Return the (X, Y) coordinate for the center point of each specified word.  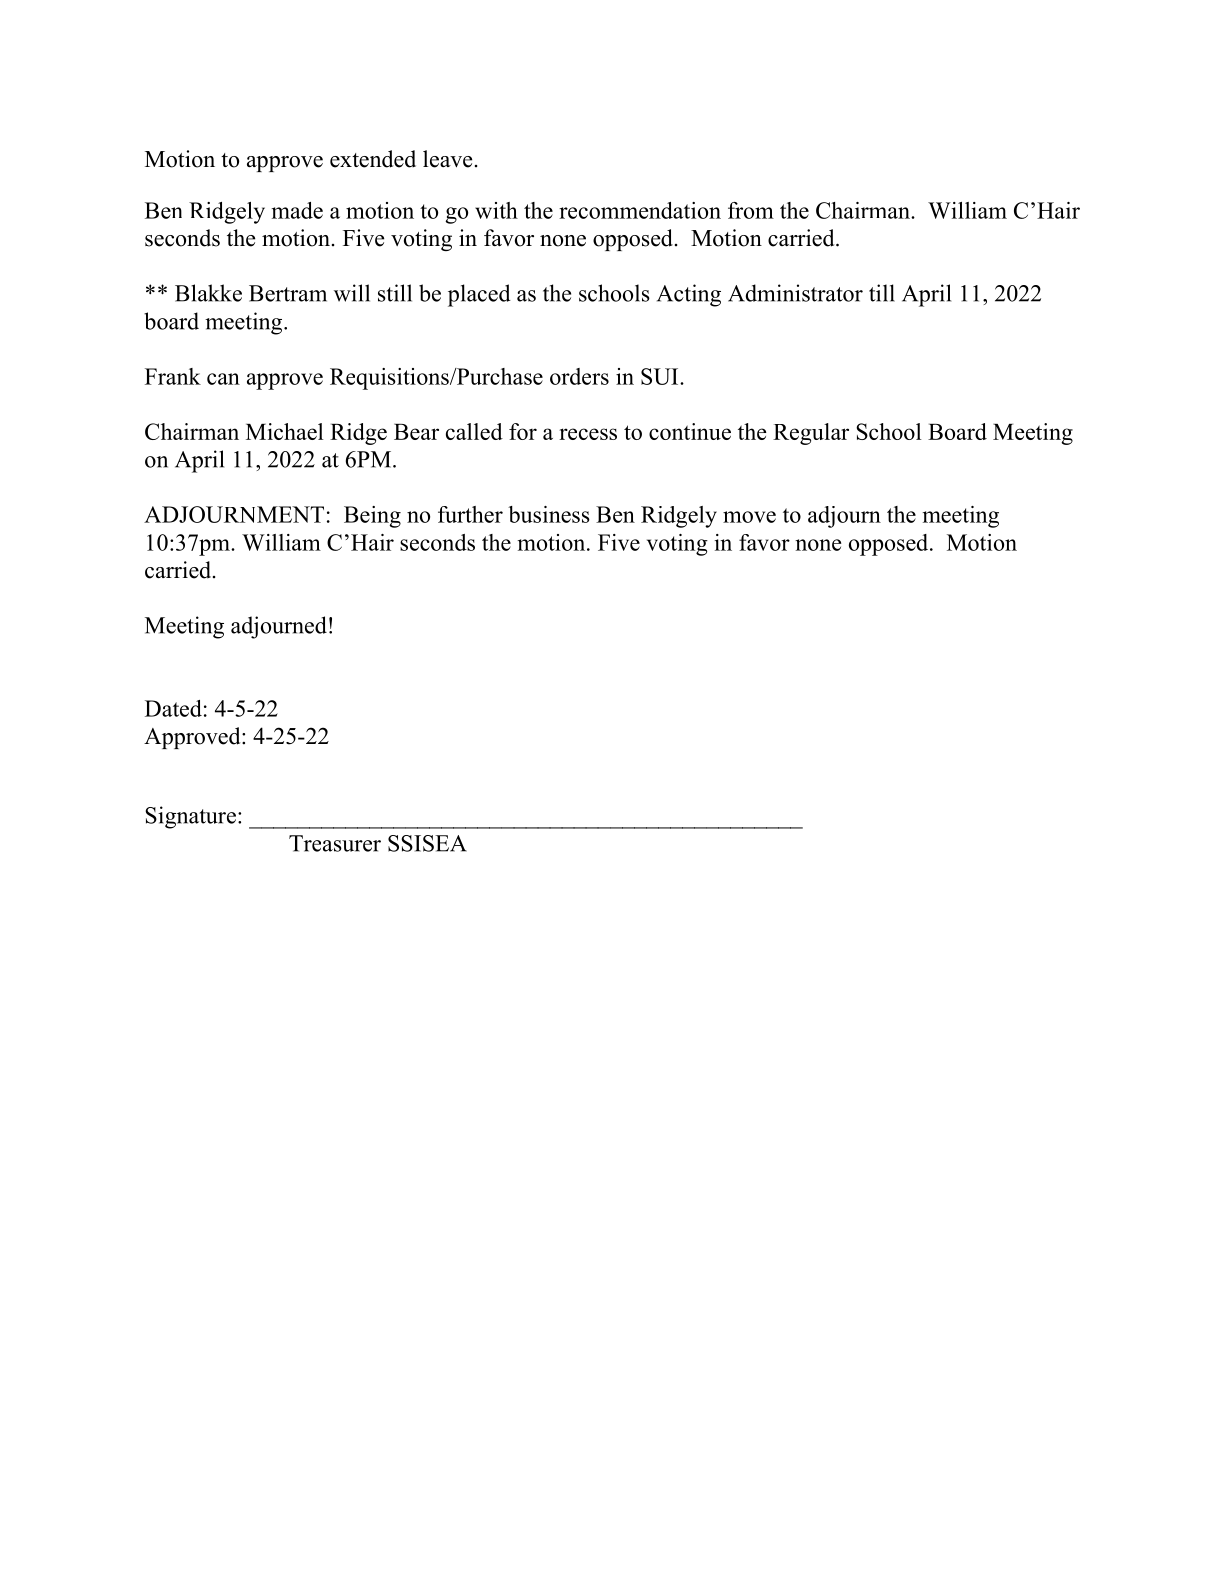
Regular (811, 434)
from (751, 210)
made (297, 210)
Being (372, 517)
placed (479, 295)
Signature (190, 817)
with (496, 210)
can (223, 379)
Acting (689, 295)
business (549, 514)
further (470, 514)
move (749, 517)
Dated (173, 708)
